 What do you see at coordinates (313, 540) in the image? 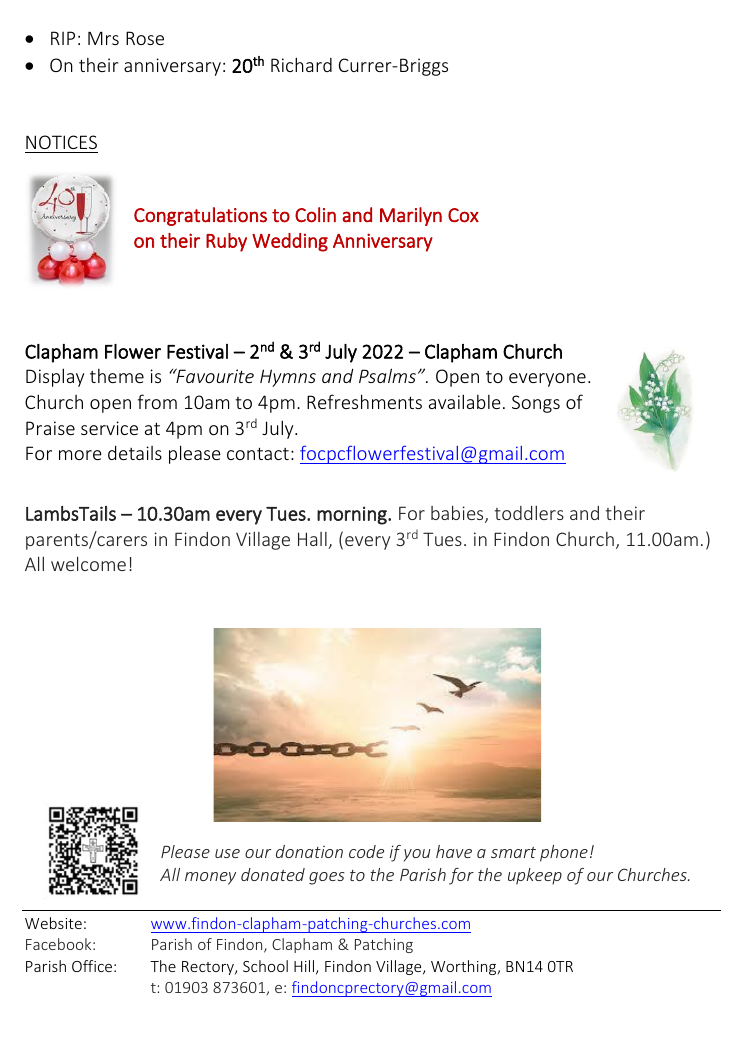
I see `Hall` at bounding box center [313, 540].
